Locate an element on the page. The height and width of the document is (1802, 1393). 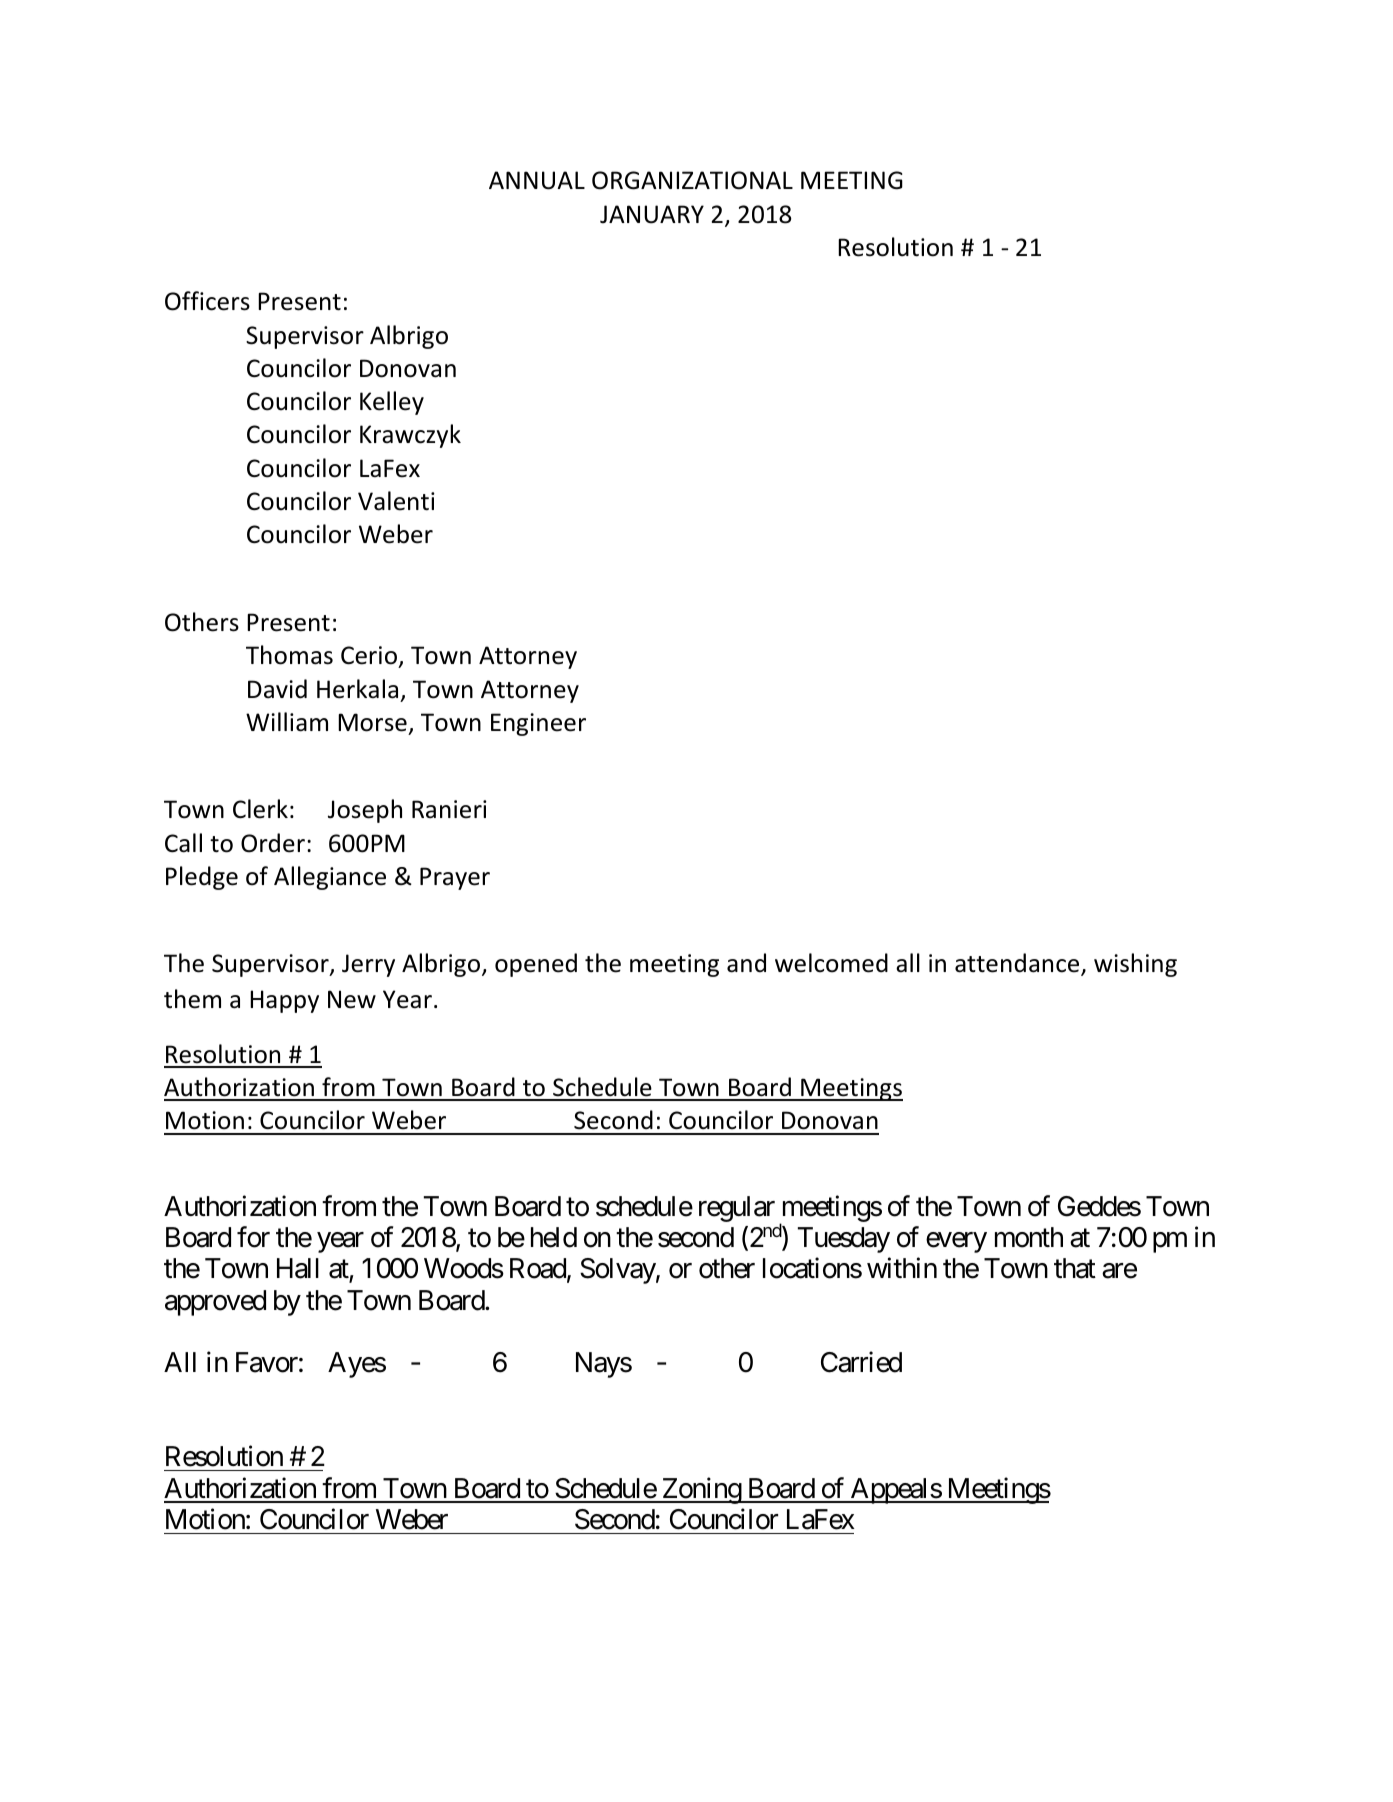
that is located at coordinates (1075, 1268).
